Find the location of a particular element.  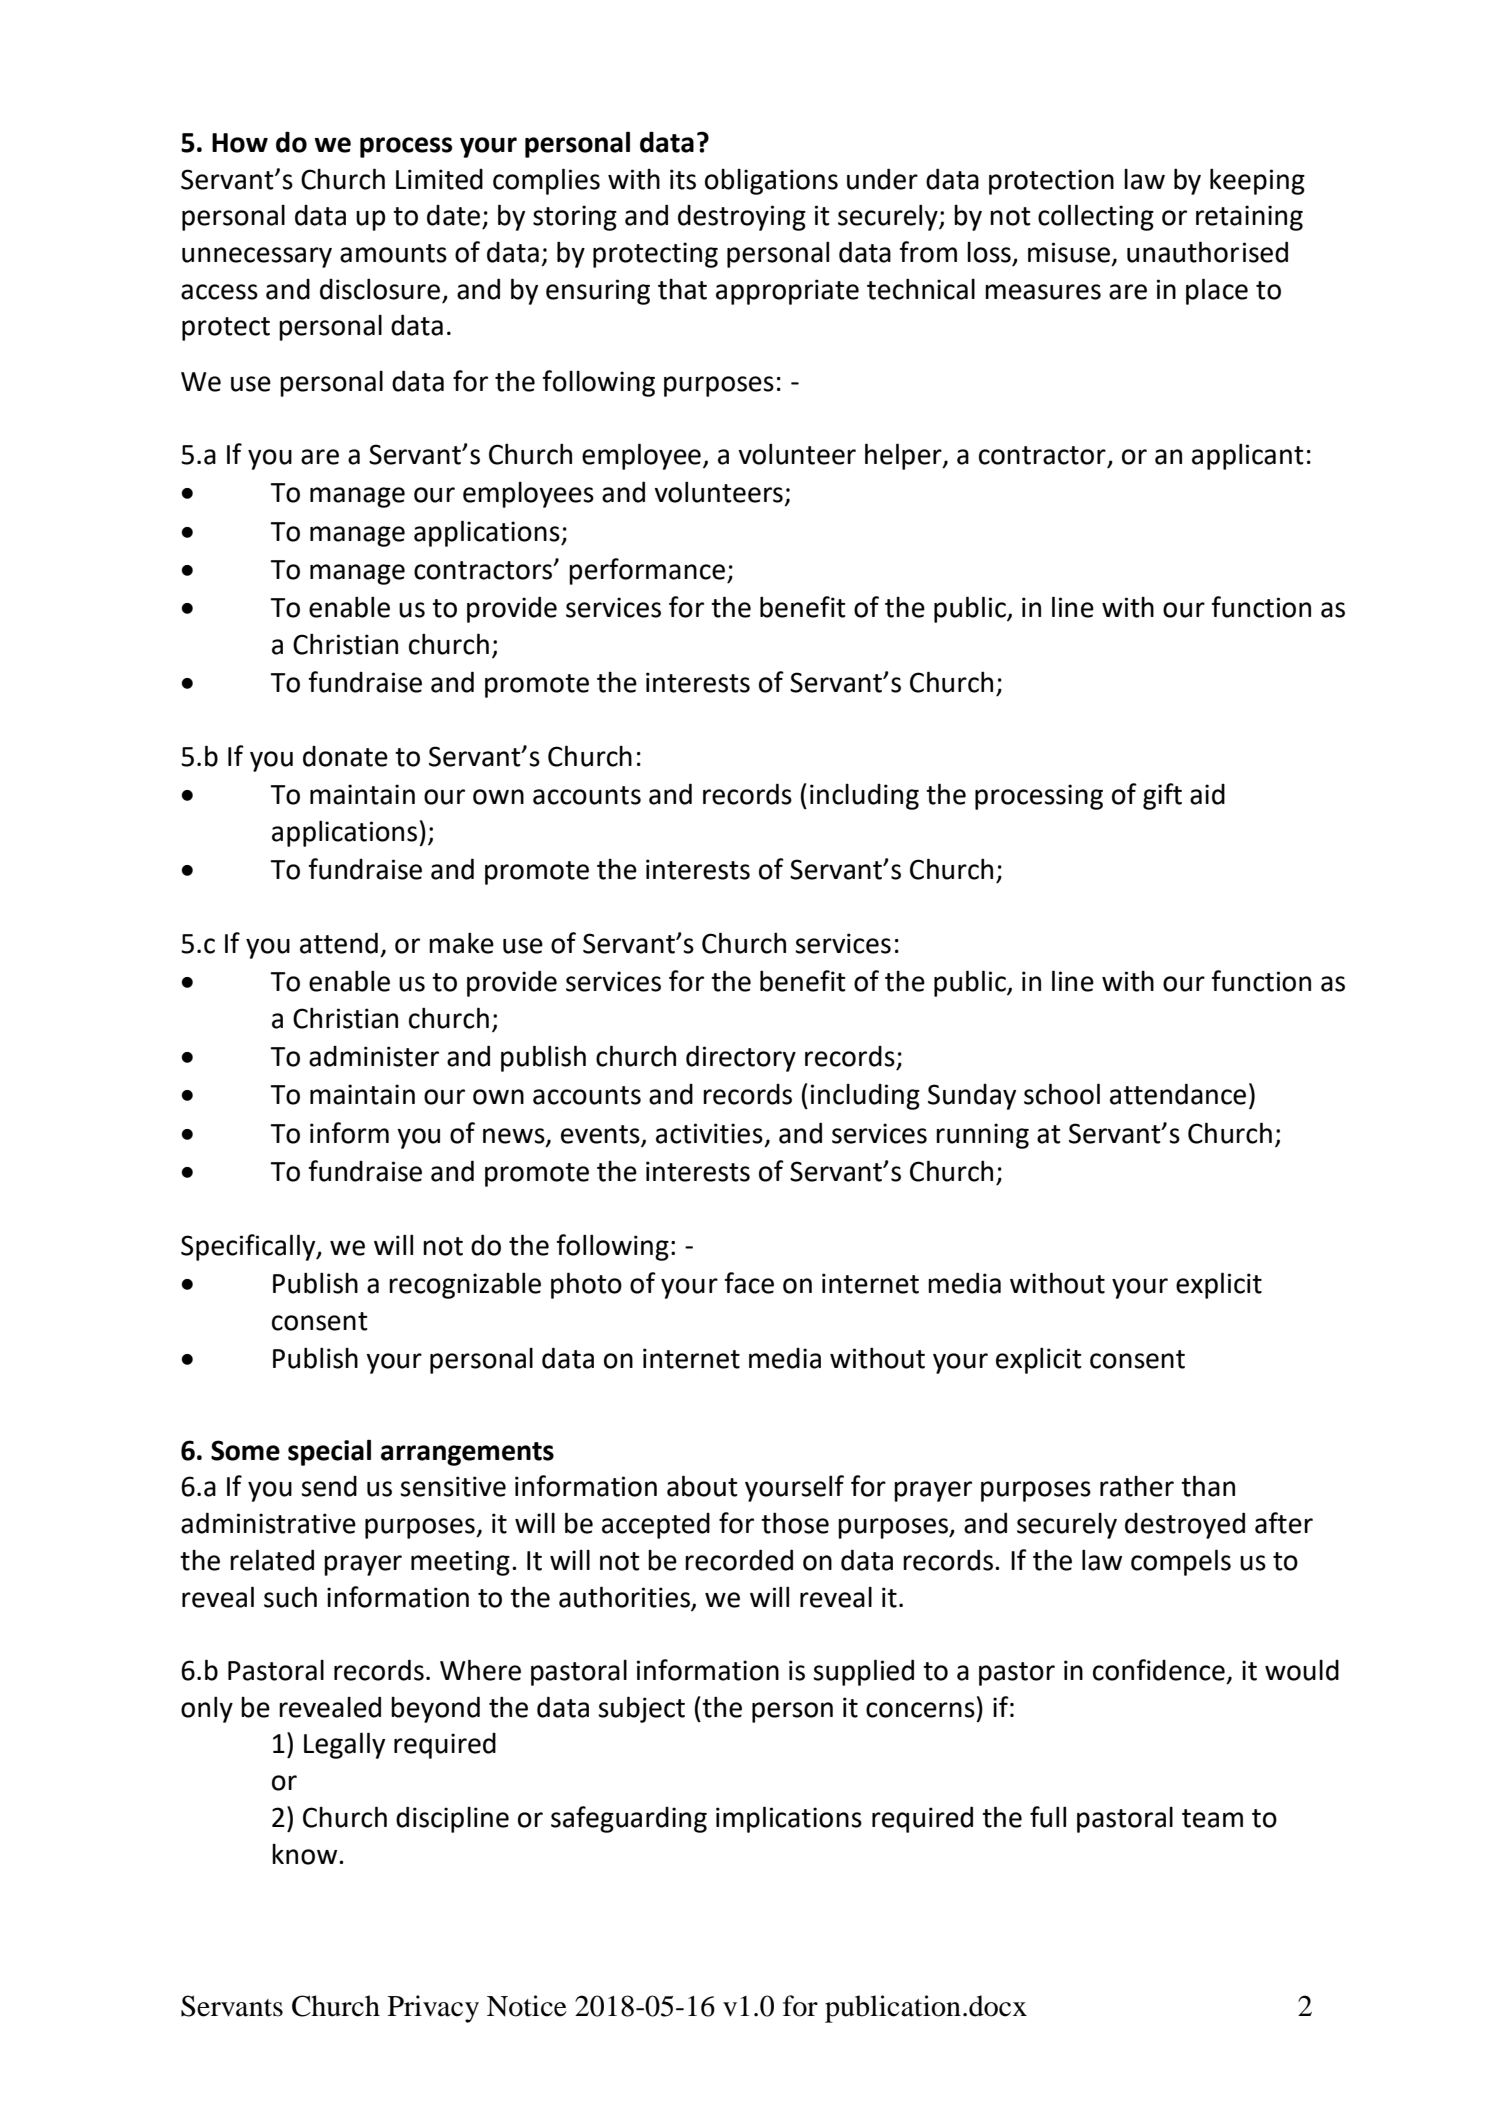

destroying is located at coordinates (742, 218).
